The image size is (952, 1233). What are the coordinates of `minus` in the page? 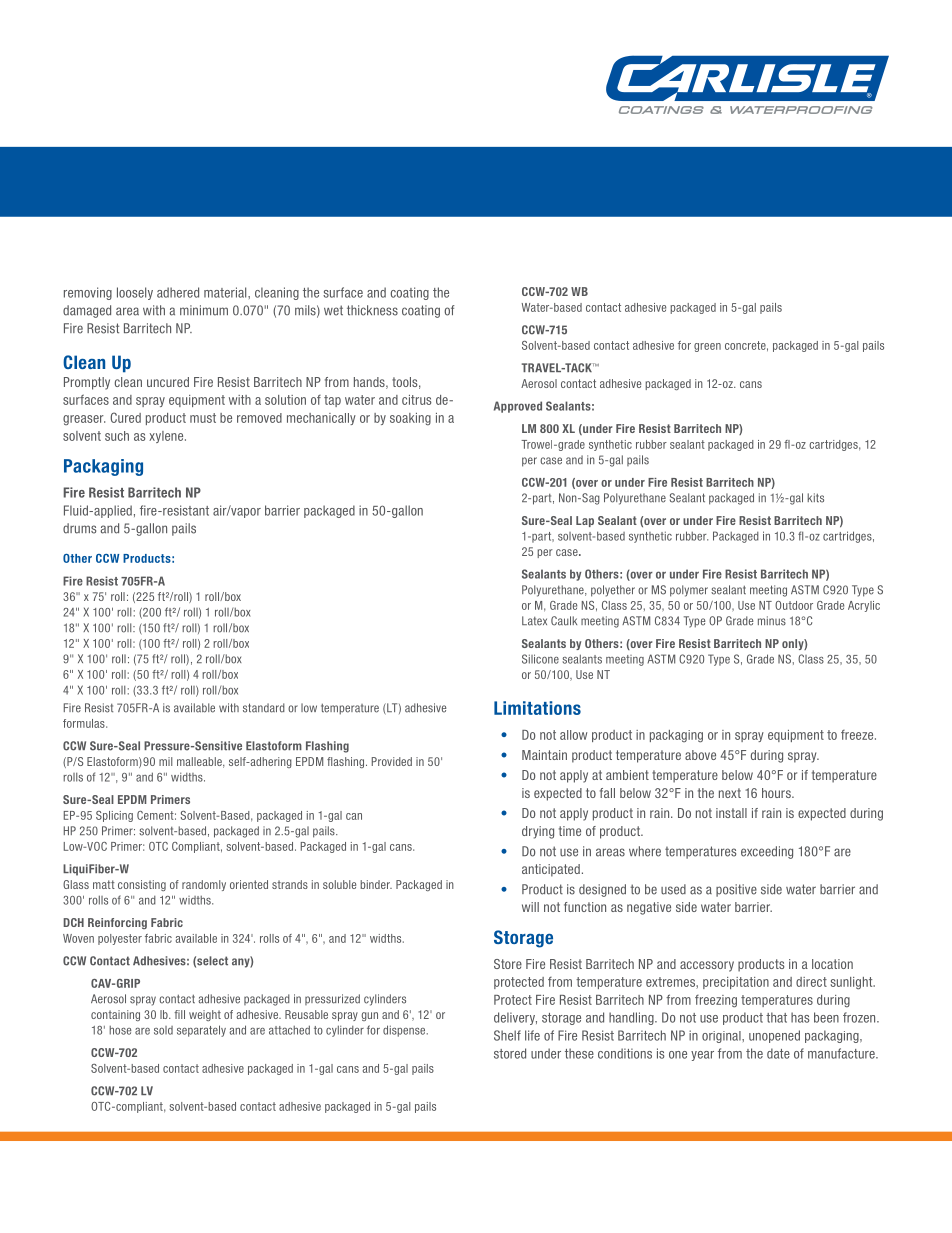 It's located at (772, 621).
